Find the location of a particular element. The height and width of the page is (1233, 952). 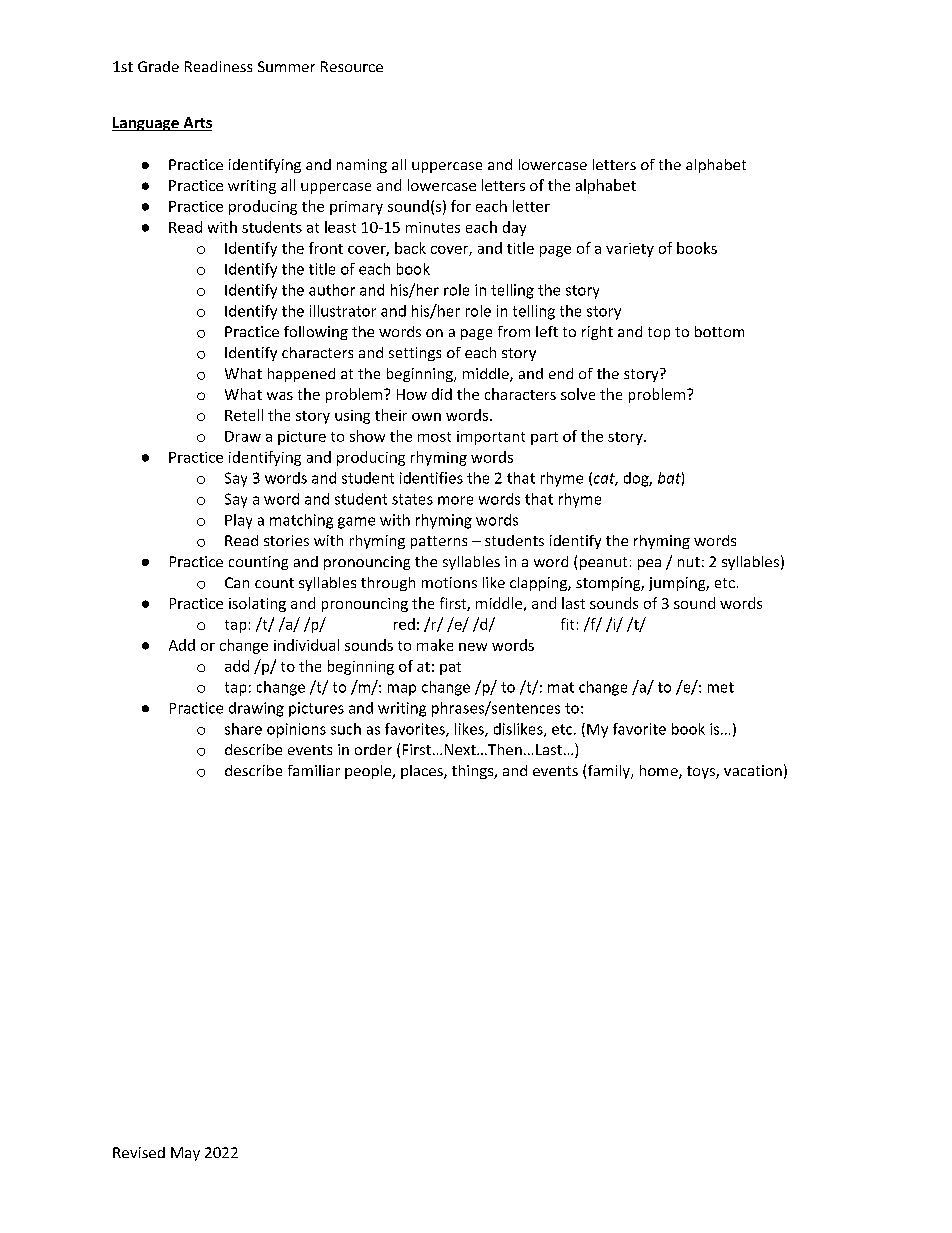

May is located at coordinates (185, 1154).
